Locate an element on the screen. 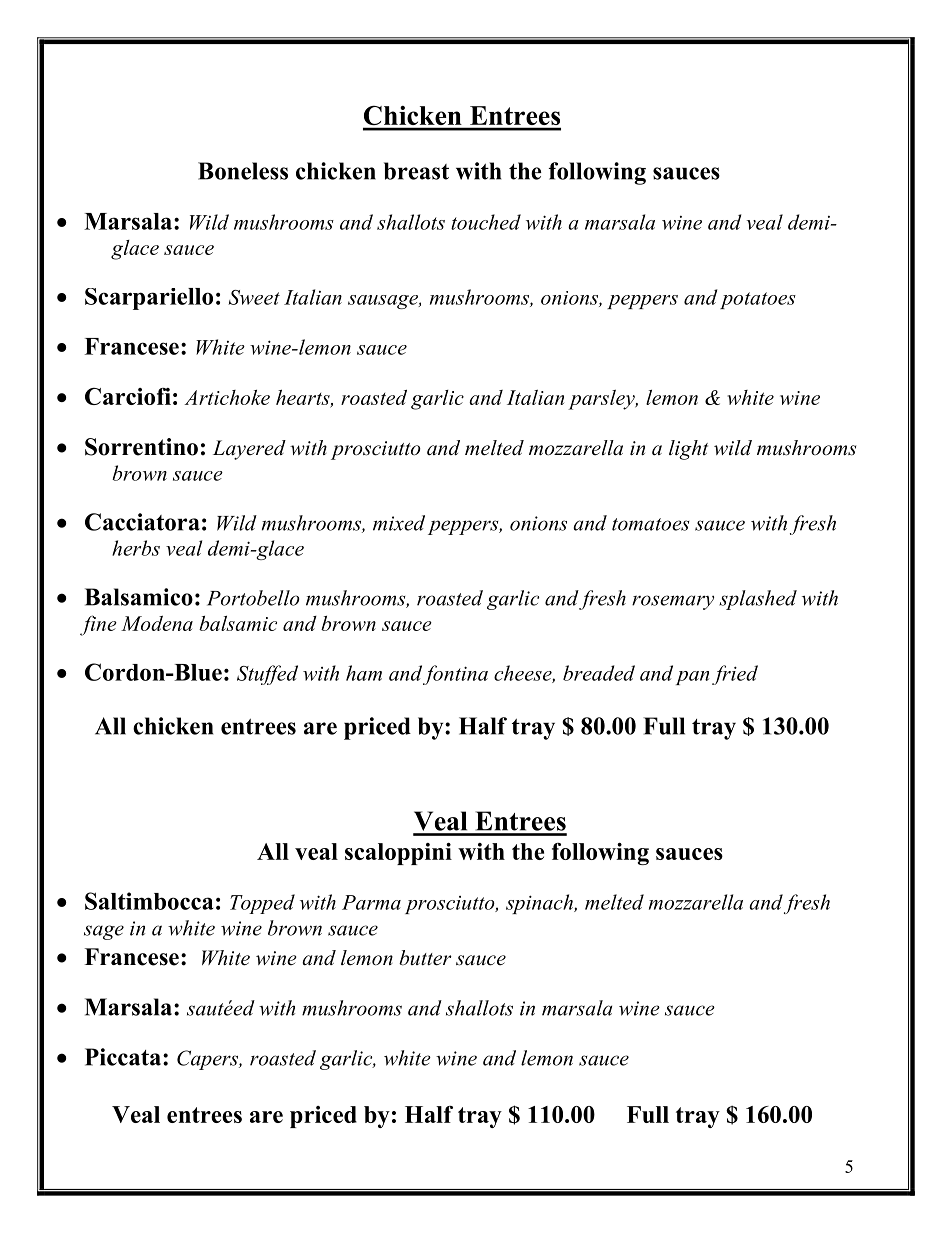 The height and width of the screenshot is (1233, 952). Modena is located at coordinates (157, 623).
